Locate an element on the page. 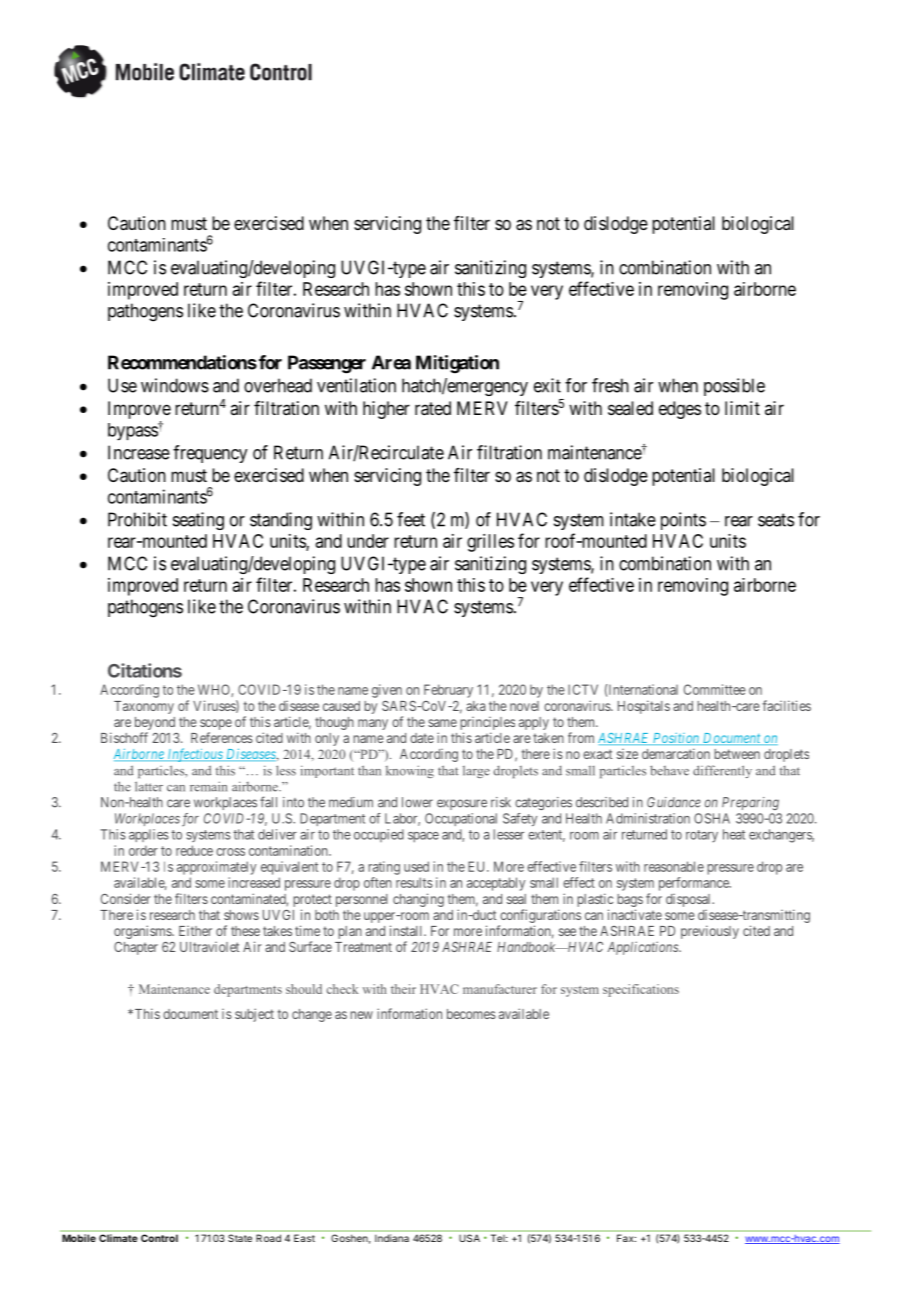 This image has width=924, height=1308. USA is located at coordinates (469, 1238).
